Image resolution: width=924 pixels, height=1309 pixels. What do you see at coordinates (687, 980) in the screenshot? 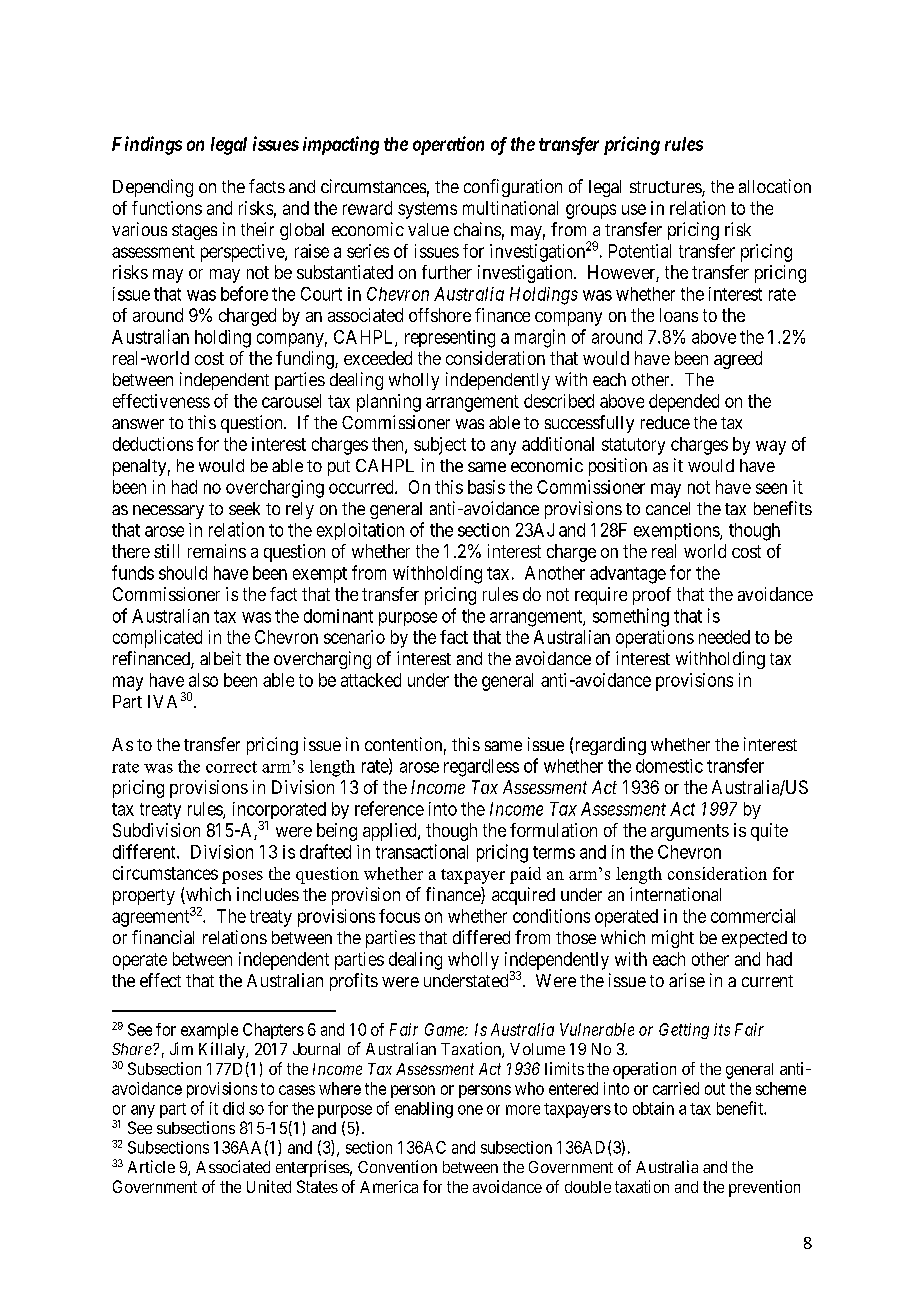
I see `arise` at bounding box center [687, 980].
